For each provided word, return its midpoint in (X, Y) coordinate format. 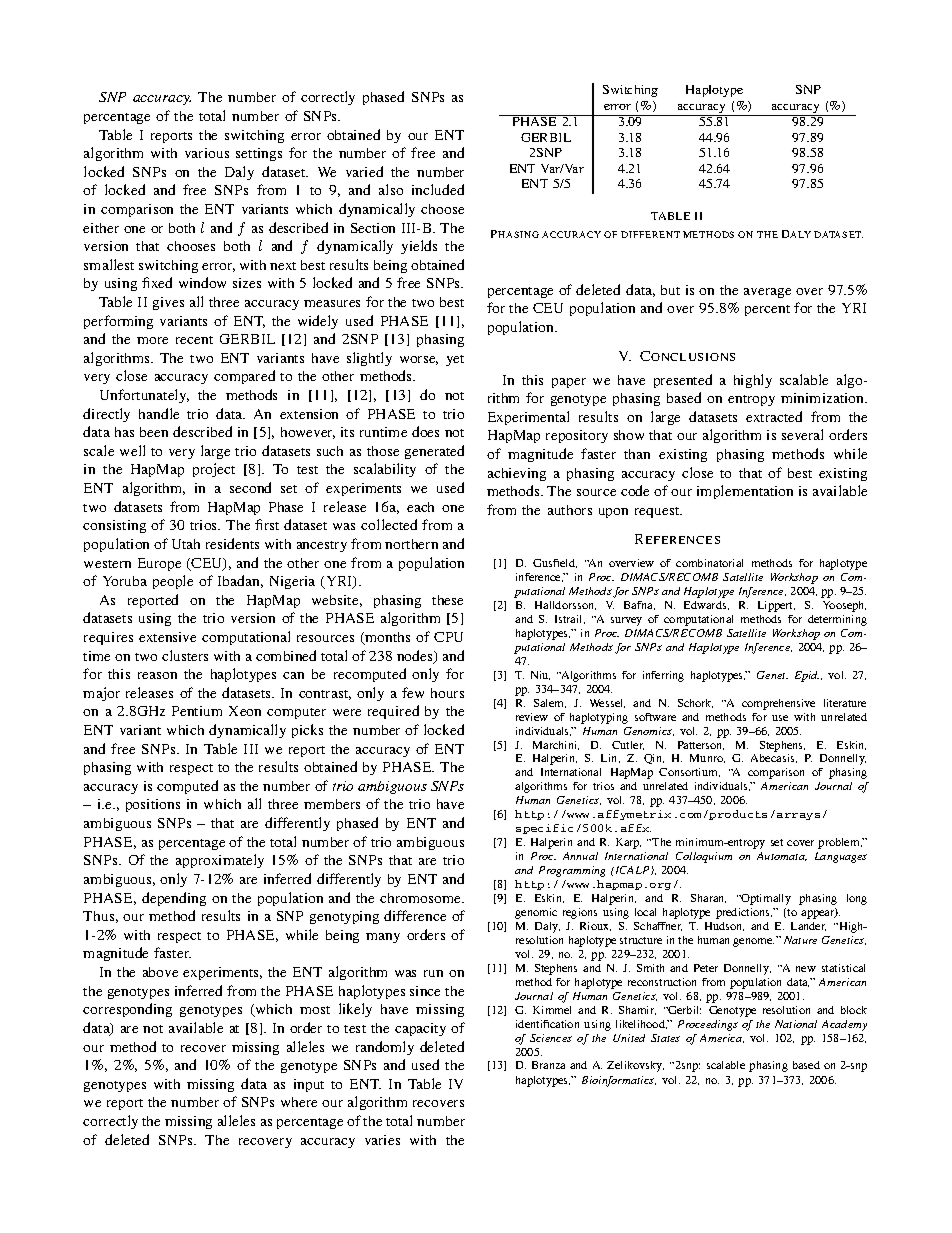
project (214, 470)
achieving (517, 474)
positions (153, 805)
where (299, 1102)
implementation (745, 492)
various (207, 153)
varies (382, 1140)
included (438, 189)
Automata (782, 856)
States (665, 1038)
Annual (580, 856)
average (767, 293)
